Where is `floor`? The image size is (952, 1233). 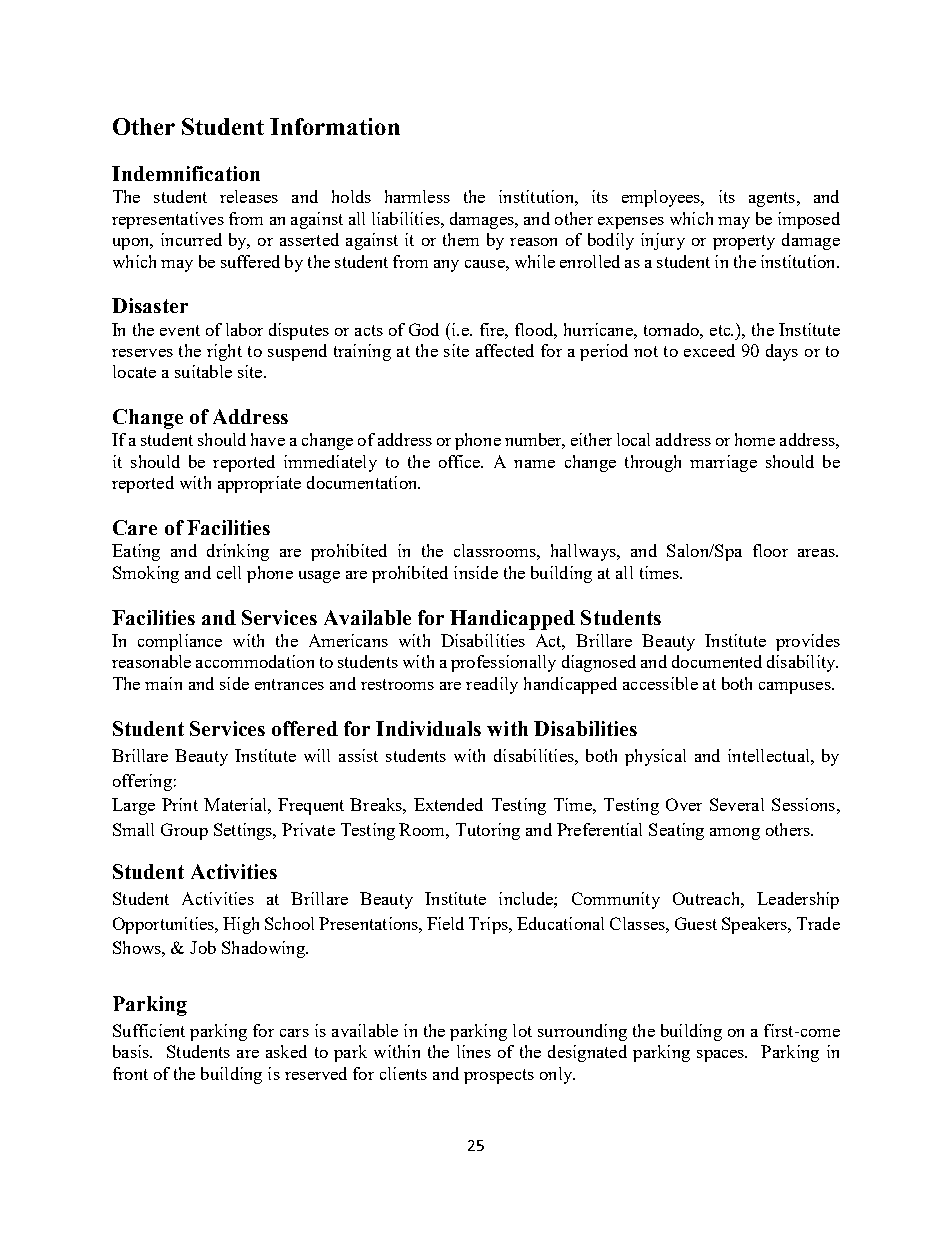
floor is located at coordinates (770, 550).
